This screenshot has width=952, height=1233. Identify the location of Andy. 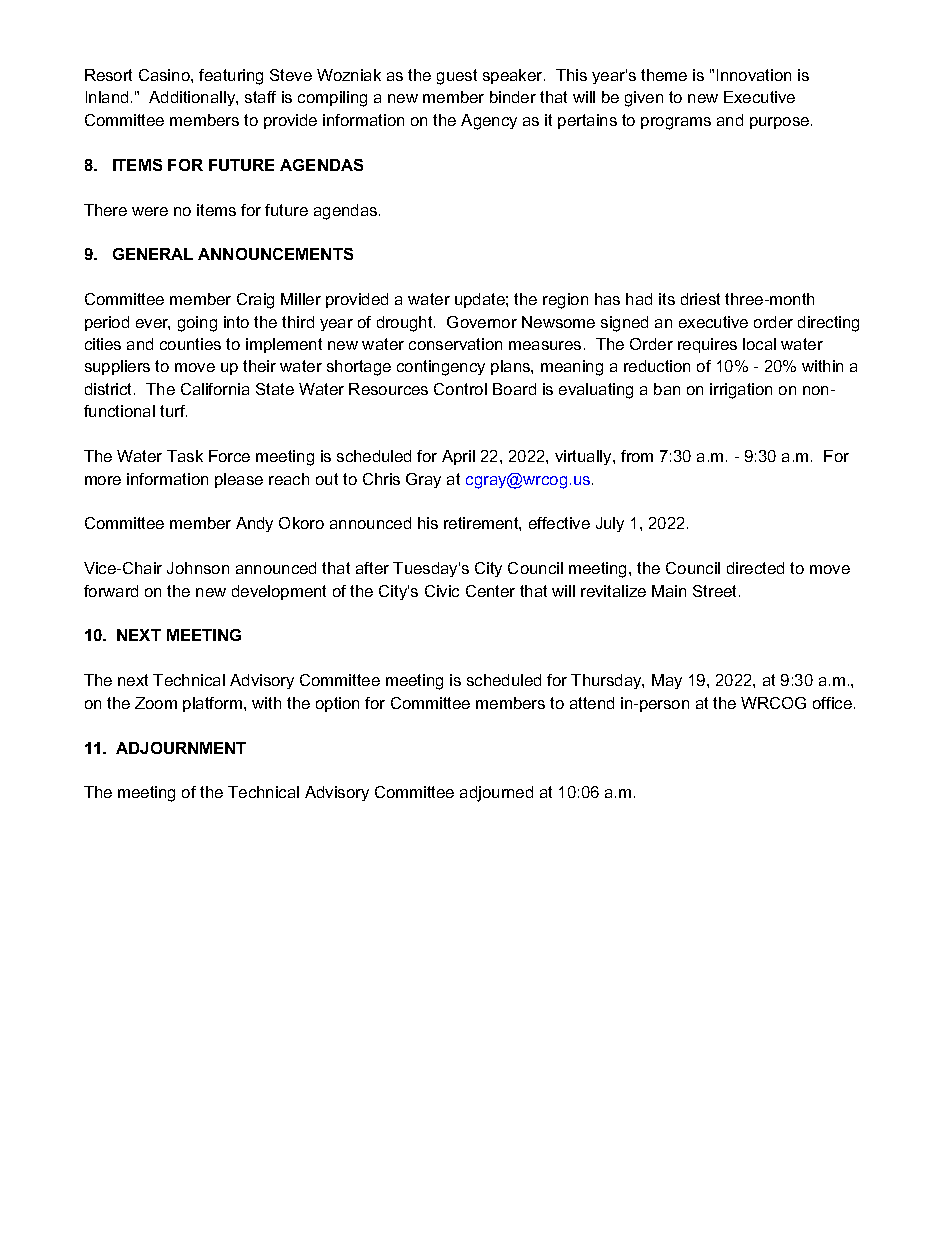
(254, 524).
